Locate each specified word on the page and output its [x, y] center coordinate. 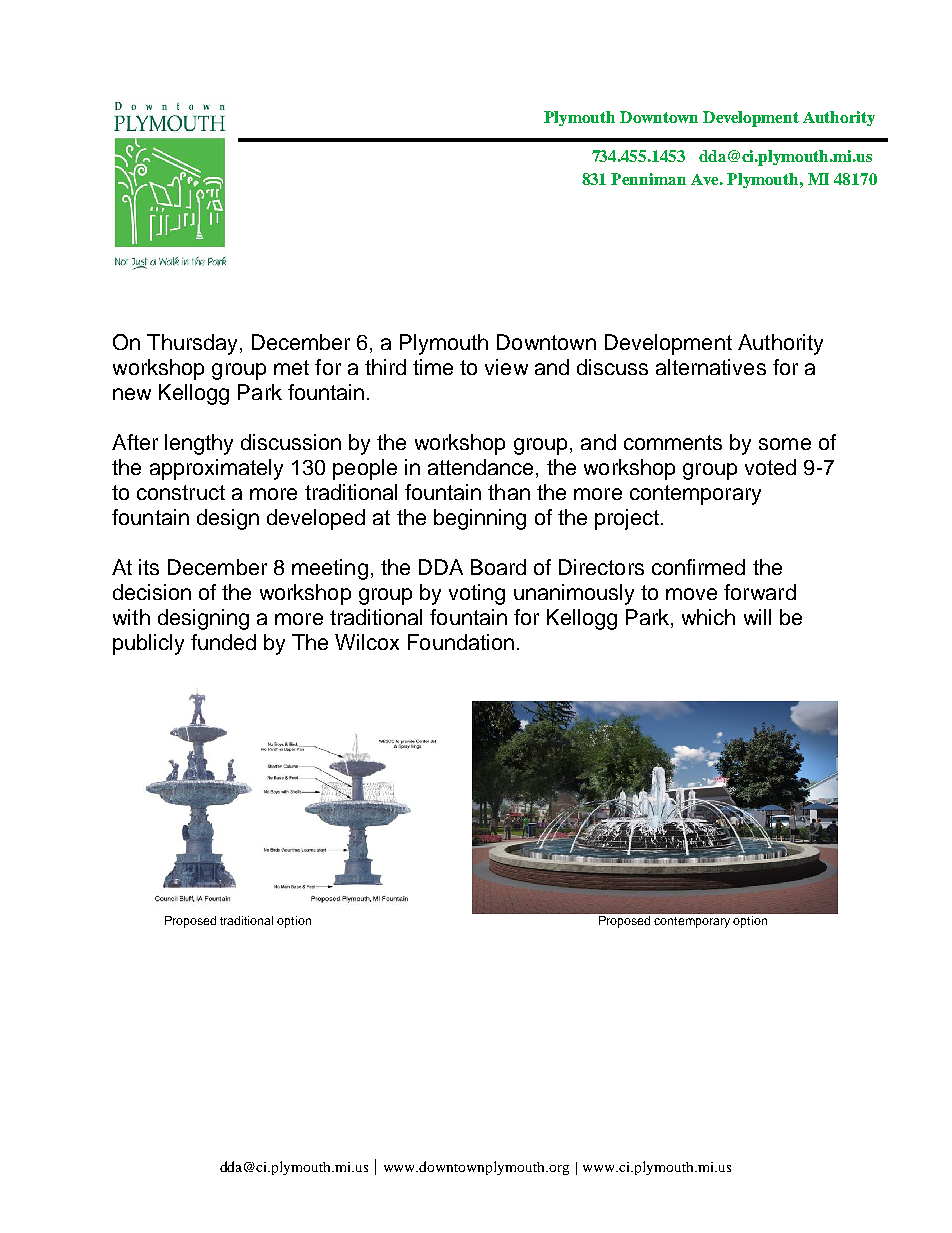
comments [673, 442]
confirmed [698, 567]
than [509, 492]
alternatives [711, 367]
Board [498, 567]
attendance [480, 467]
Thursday [192, 344]
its [149, 567]
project [627, 519]
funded [223, 642]
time [433, 367]
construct [181, 492]
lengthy [199, 444]
